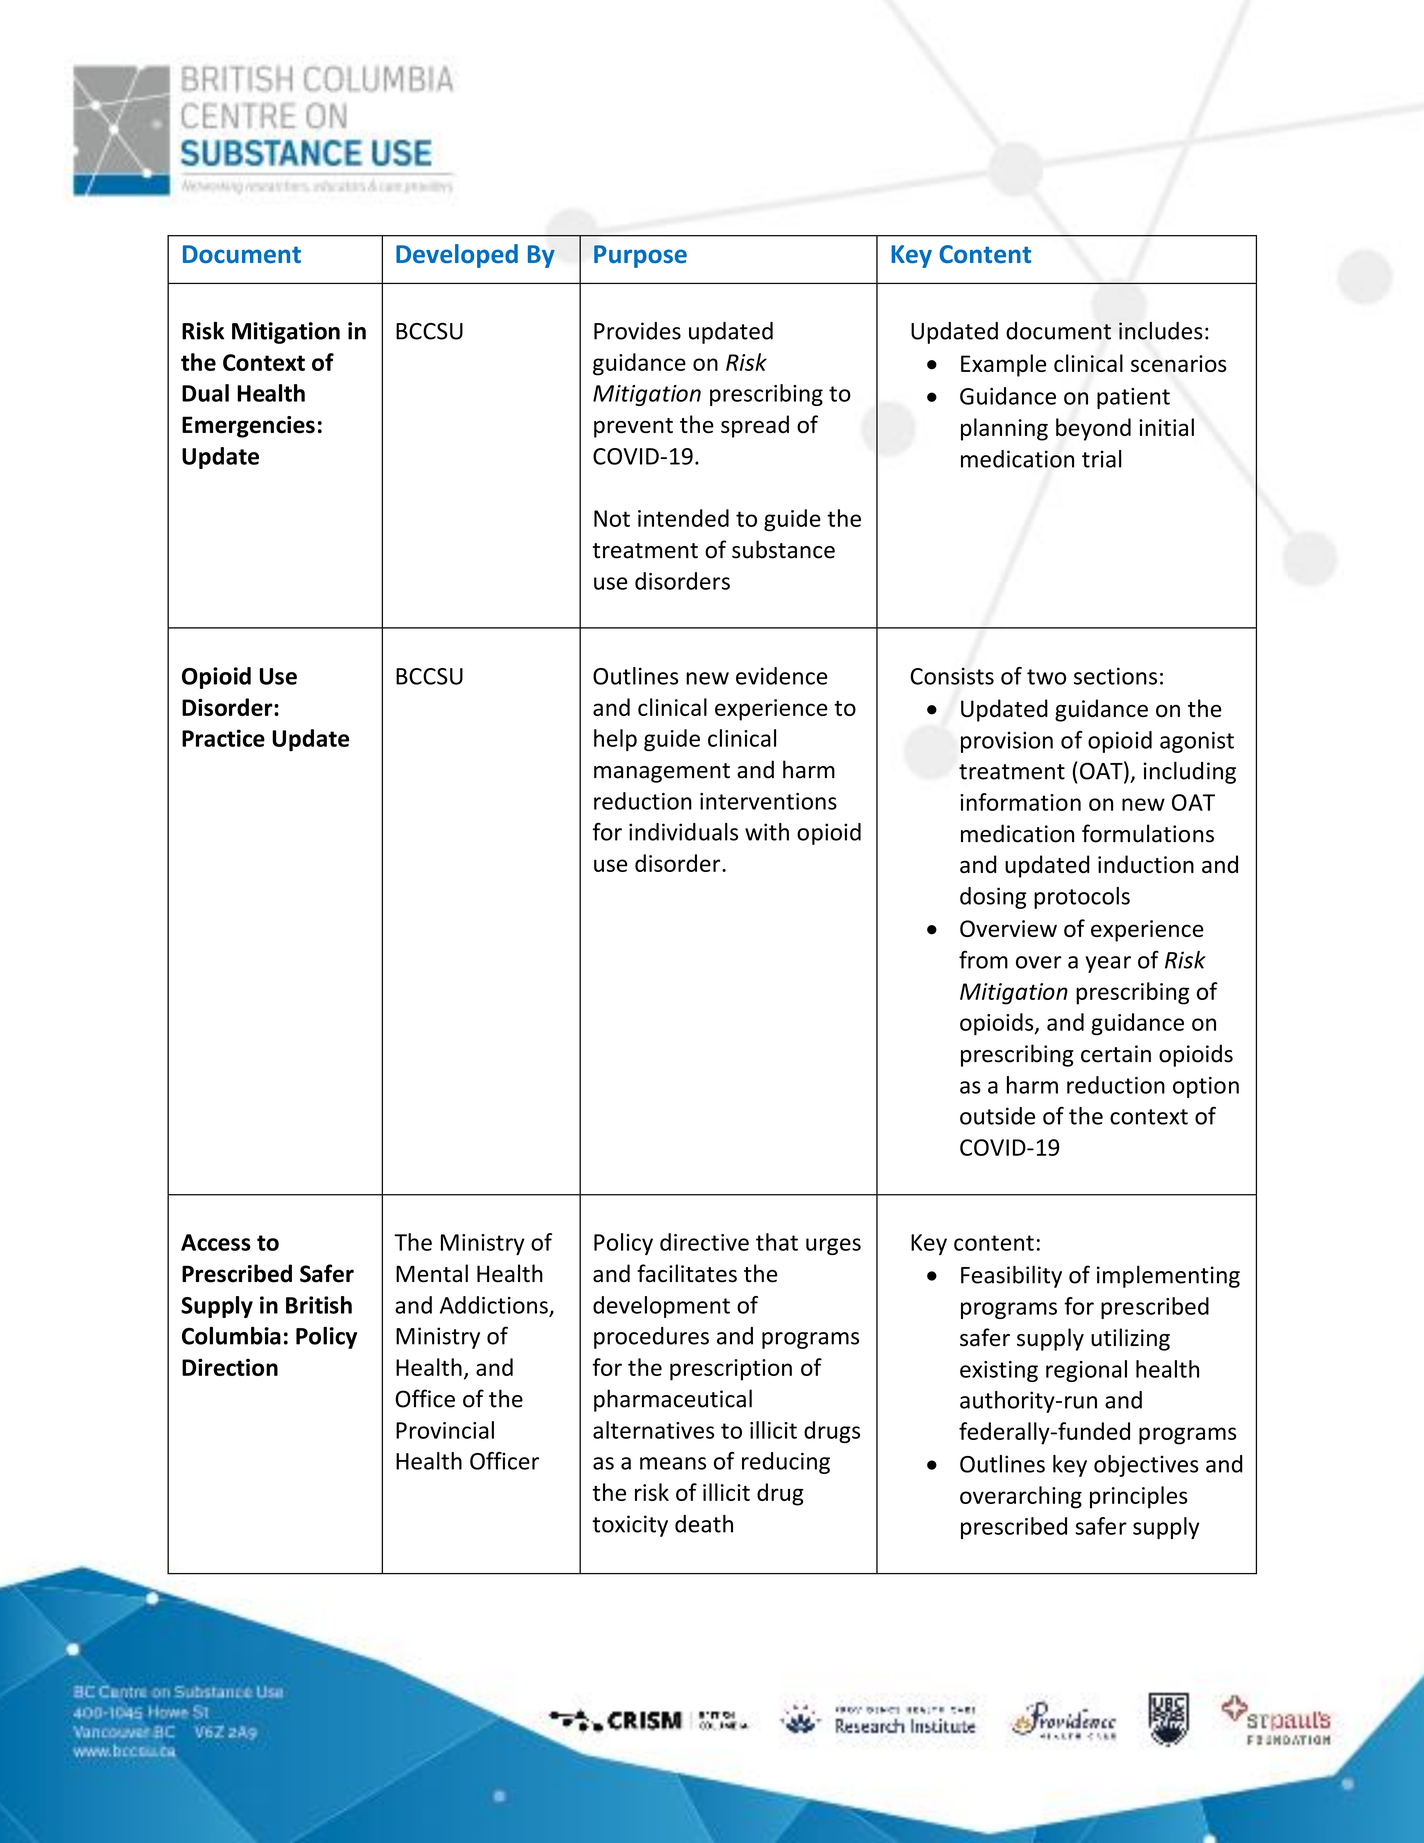 This screenshot has height=1843, width=1424. Describe the element at coordinates (767, 832) in the screenshot. I see `with` at that location.
